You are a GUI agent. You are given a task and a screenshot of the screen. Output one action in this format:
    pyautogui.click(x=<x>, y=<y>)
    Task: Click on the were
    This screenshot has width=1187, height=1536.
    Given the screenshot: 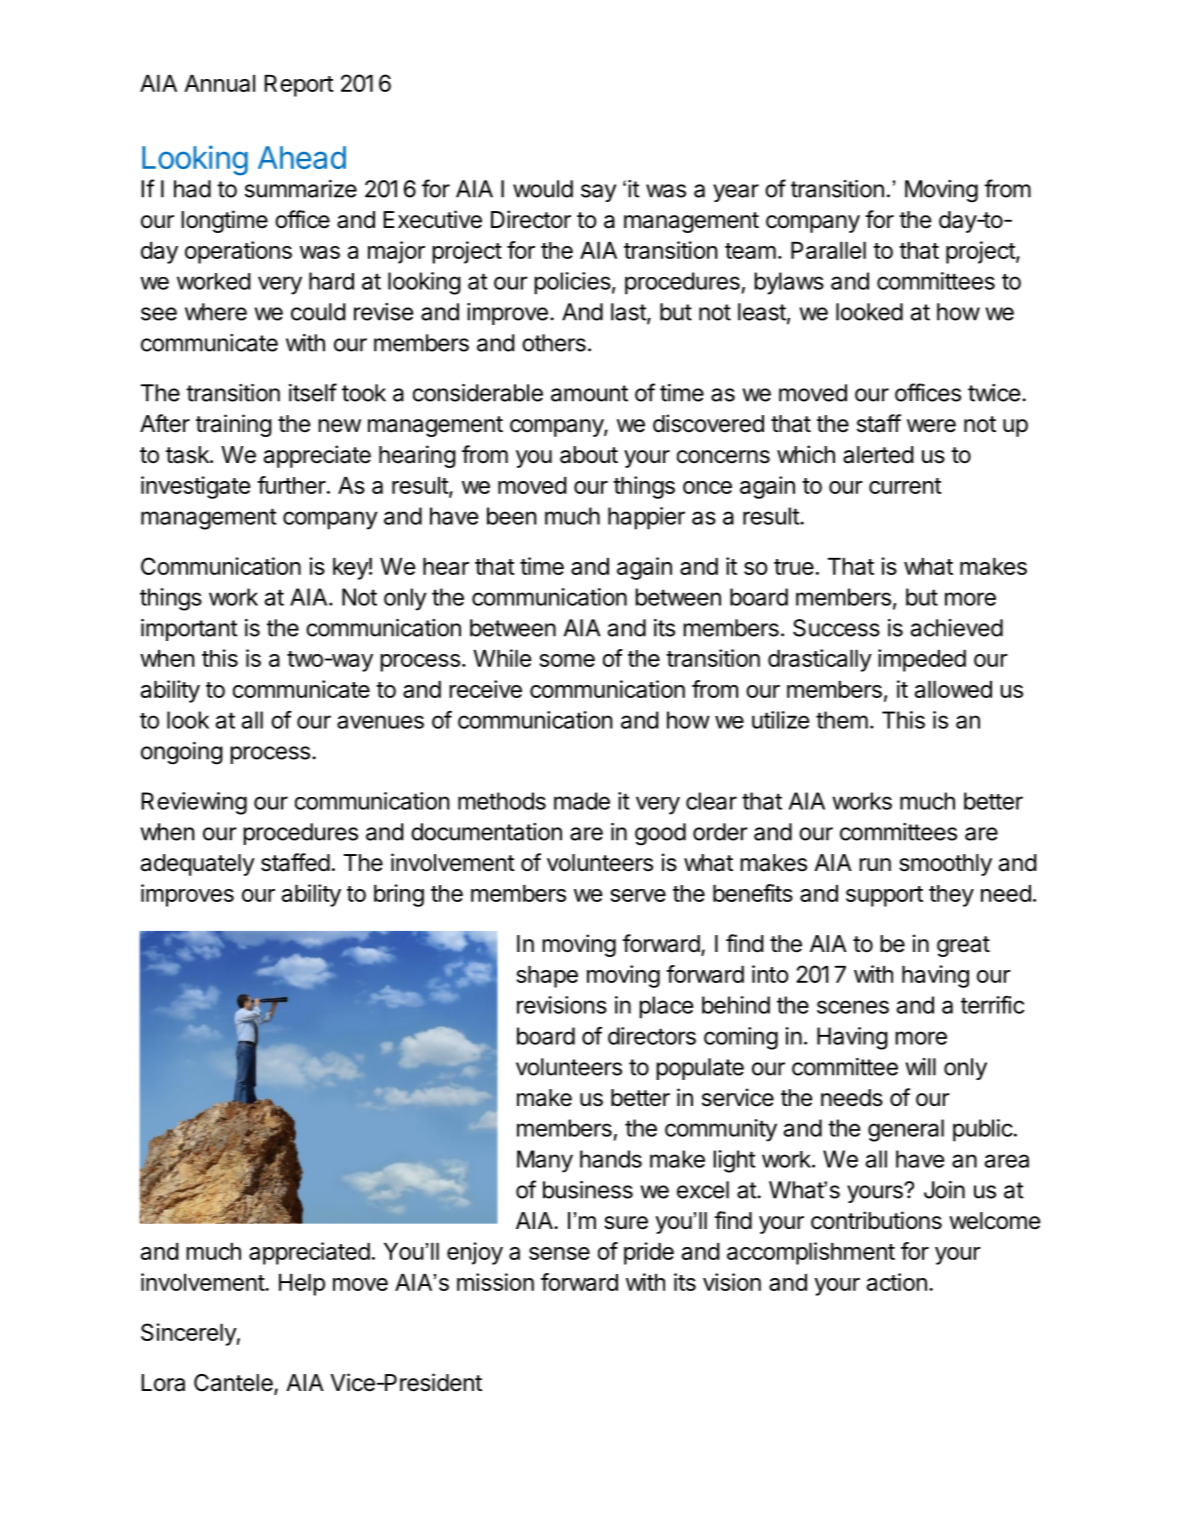 What is the action you would take?
    pyautogui.click(x=931, y=426)
